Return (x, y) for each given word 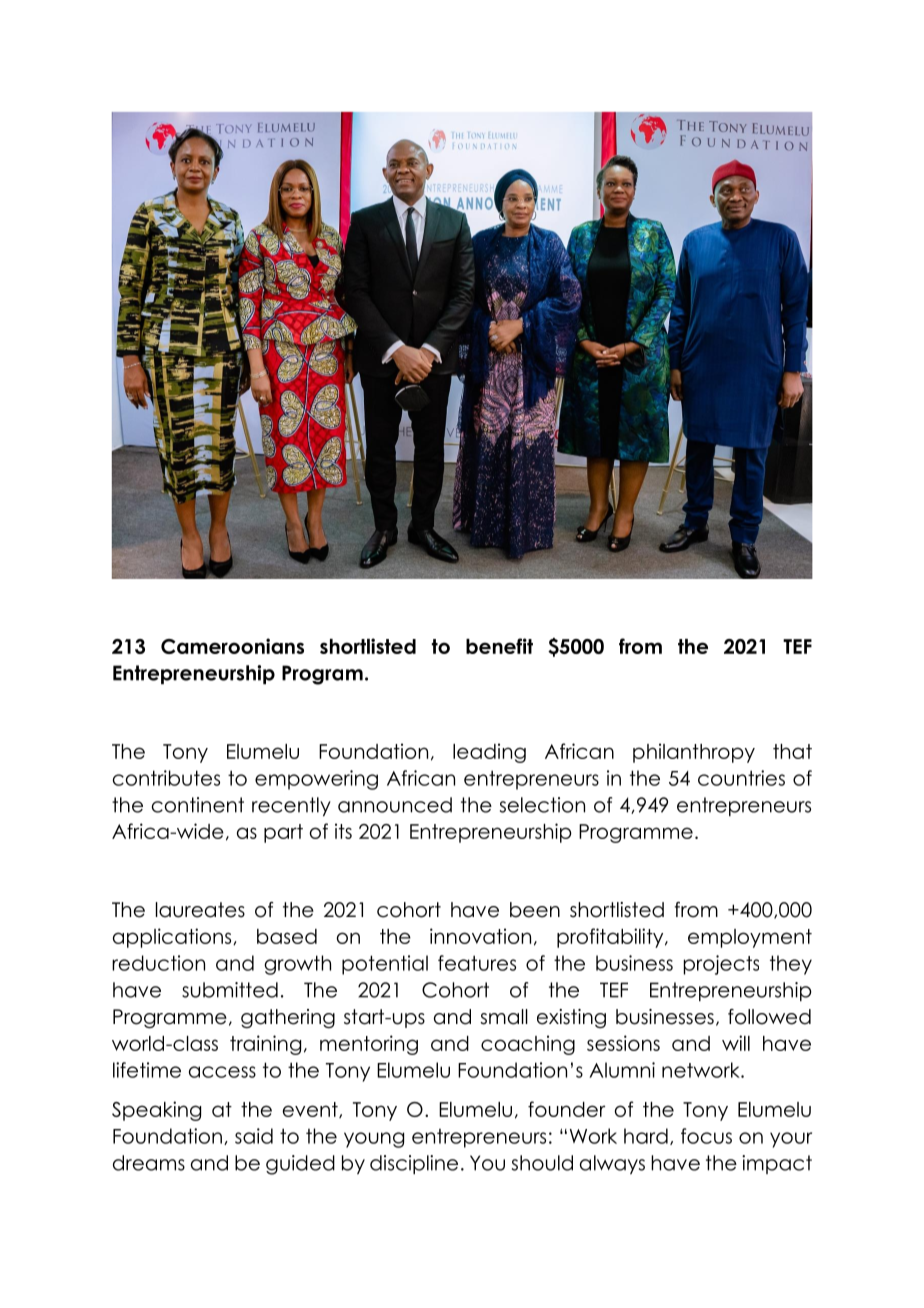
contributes (166, 778)
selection (542, 805)
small (504, 1017)
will (736, 1043)
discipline (414, 1164)
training (265, 1045)
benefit (499, 646)
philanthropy (694, 753)
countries (741, 778)
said (254, 1136)
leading (489, 753)
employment (750, 938)
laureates (200, 910)
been (535, 910)
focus (706, 1136)
